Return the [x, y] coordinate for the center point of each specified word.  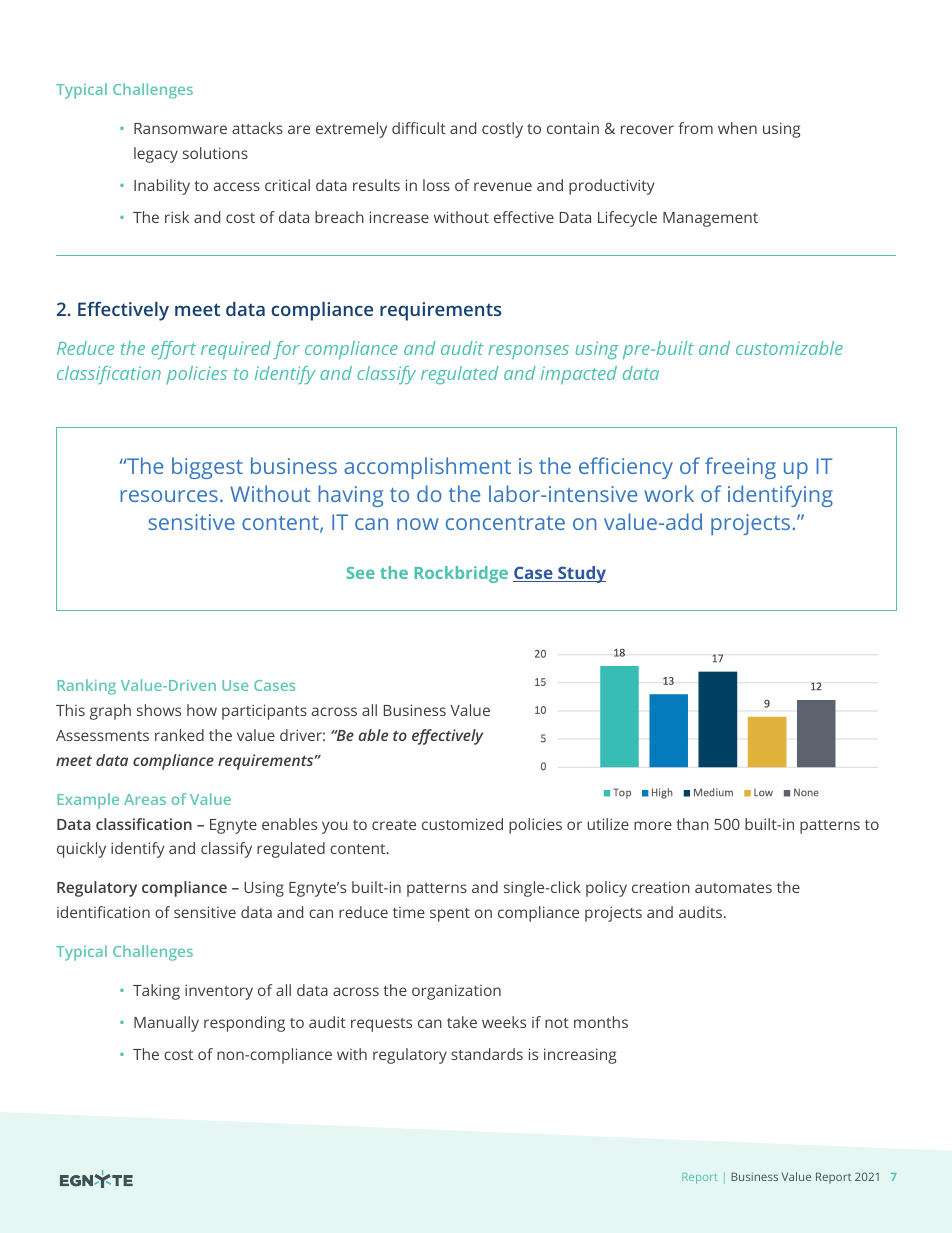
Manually [166, 1024]
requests [381, 1025]
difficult [419, 128]
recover [647, 129]
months [601, 1022]
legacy [156, 155]
